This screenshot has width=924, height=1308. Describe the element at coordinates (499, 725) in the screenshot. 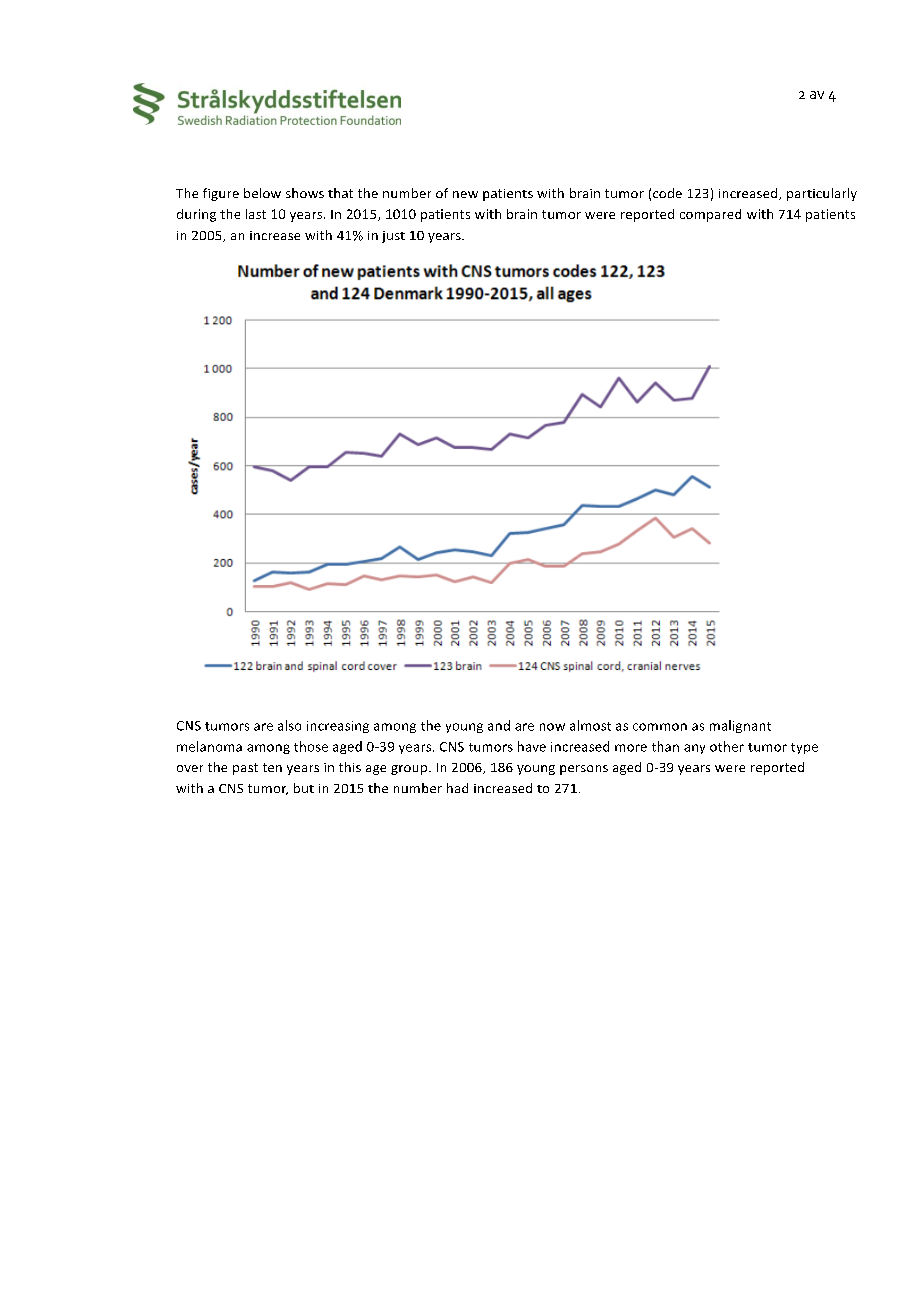

I see `and` at that location.
